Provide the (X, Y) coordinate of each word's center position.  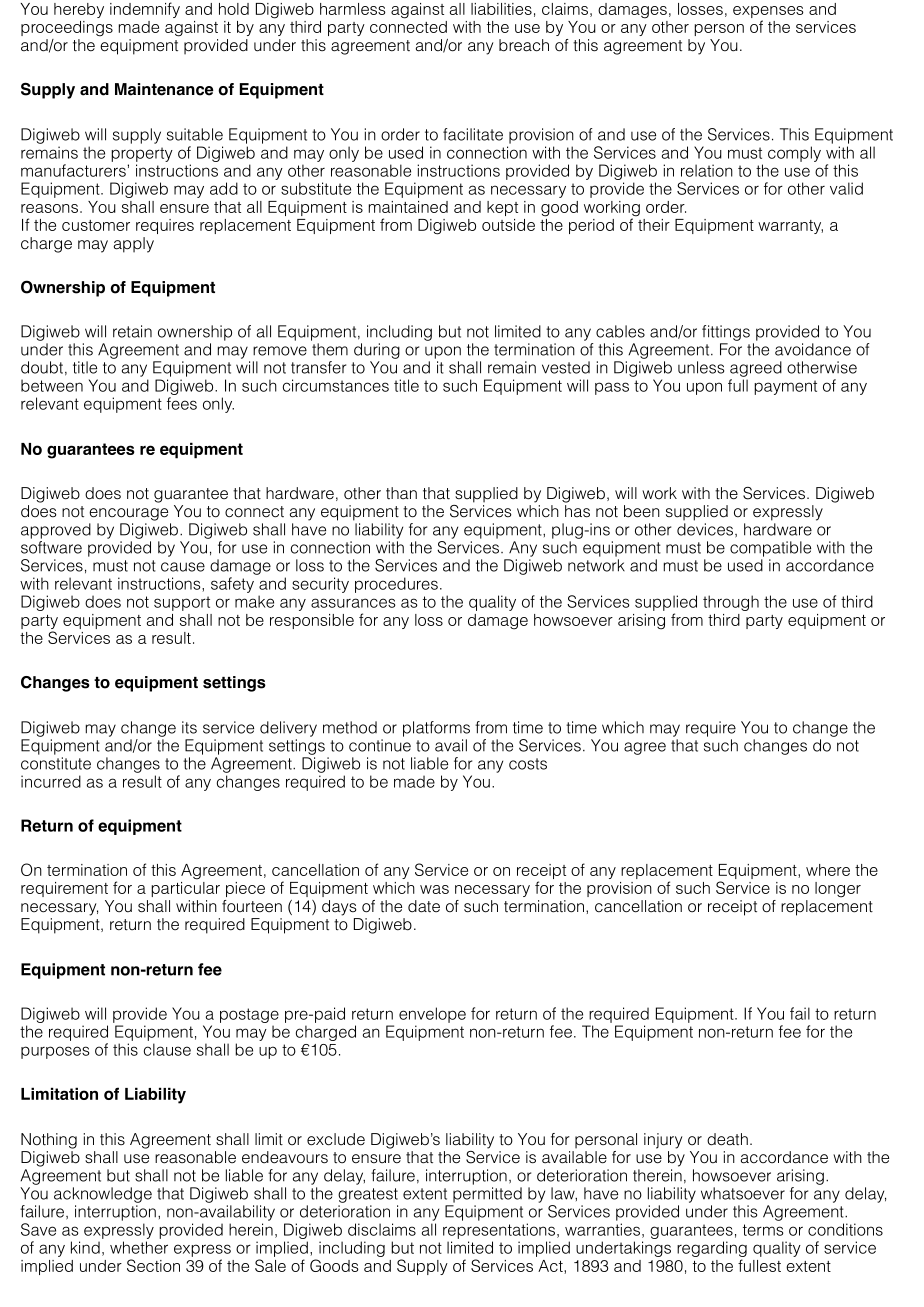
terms (763, 1230)
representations (499, 1231)
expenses (768, 13)
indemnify (145, 10)
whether (139, 1247)
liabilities (501, 9)
